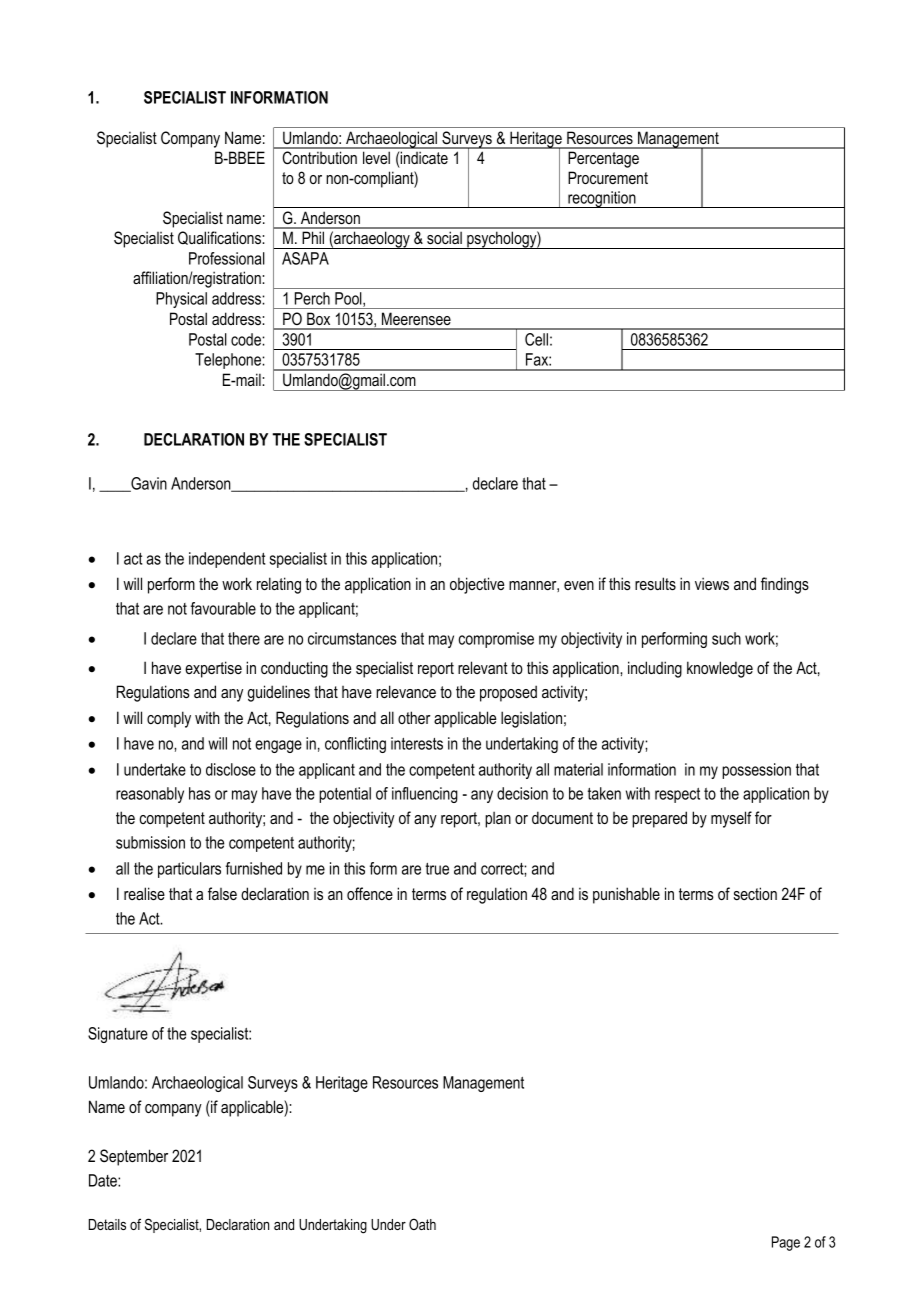 The height and width of the image is (1307, 924). I want to click on objective, so click(477, 585).
